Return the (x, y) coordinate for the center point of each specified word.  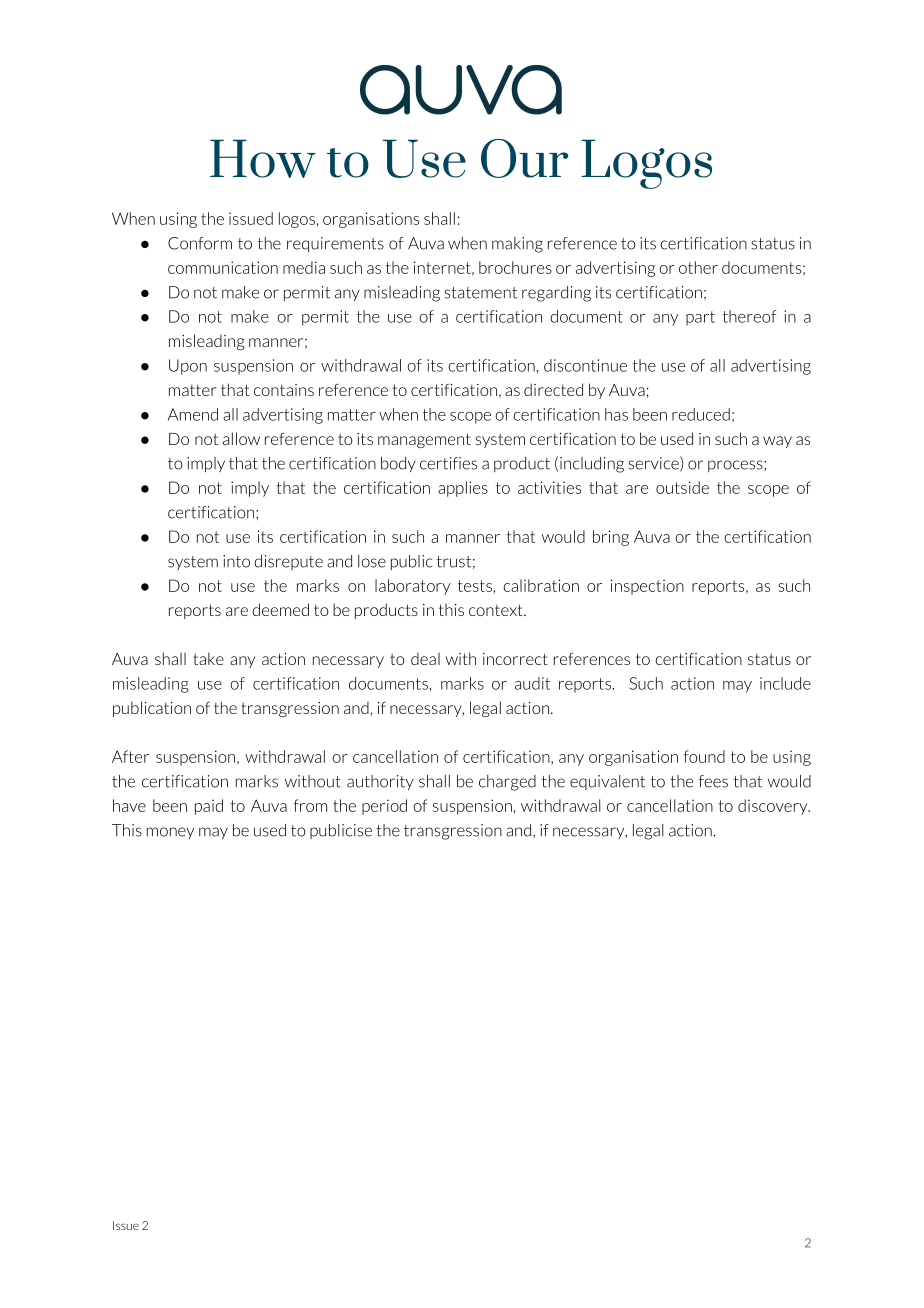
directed (553, 389)
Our (524, 158)
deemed (280, 609)
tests (475, 586)
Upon (188, 367)
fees (713, 781)
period (384, 807)
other (698, 267)
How (263, 158)
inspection (647, 587)
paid (209, 807)
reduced (701, 414)
